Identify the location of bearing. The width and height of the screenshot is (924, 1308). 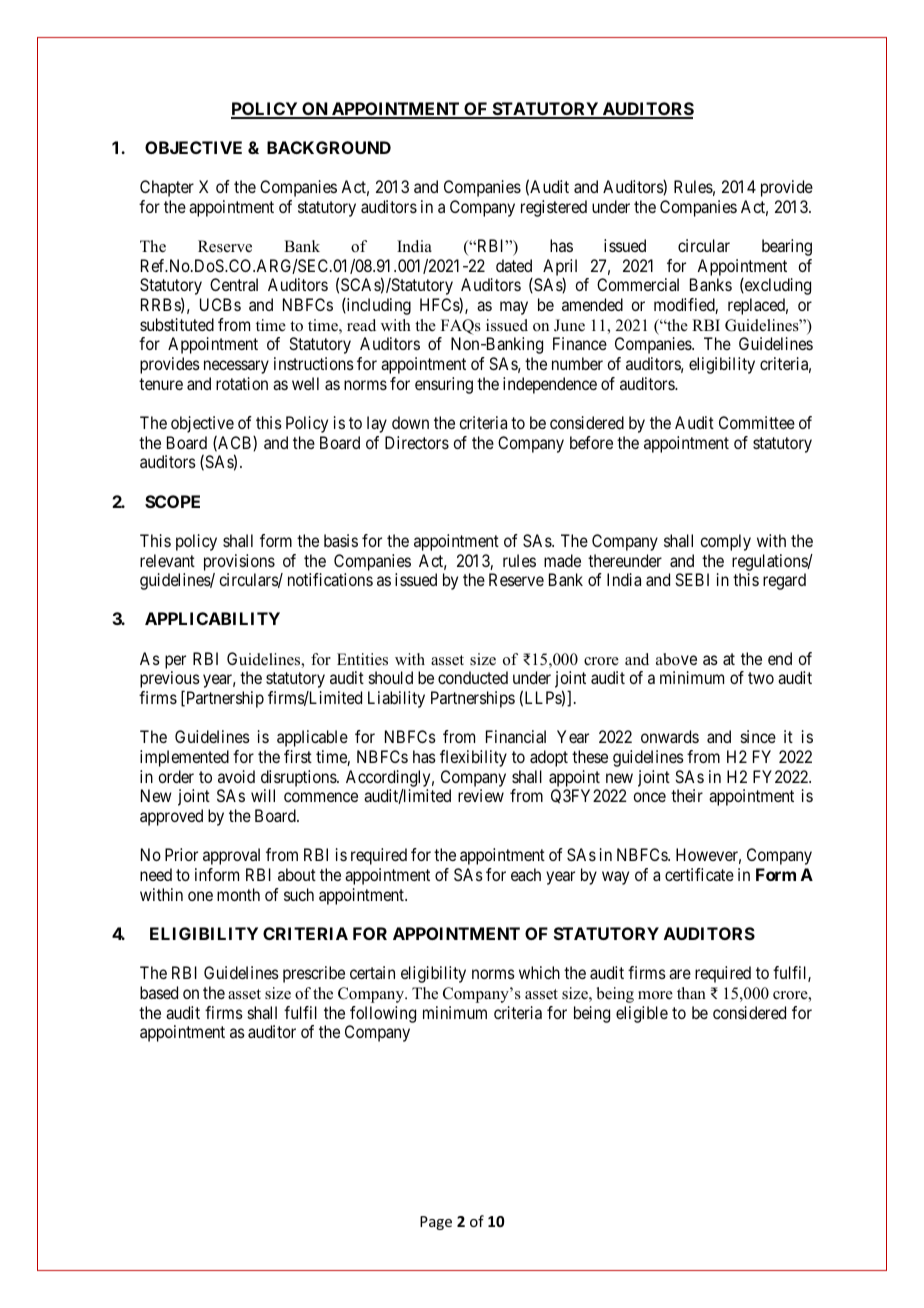
(787, 247).
